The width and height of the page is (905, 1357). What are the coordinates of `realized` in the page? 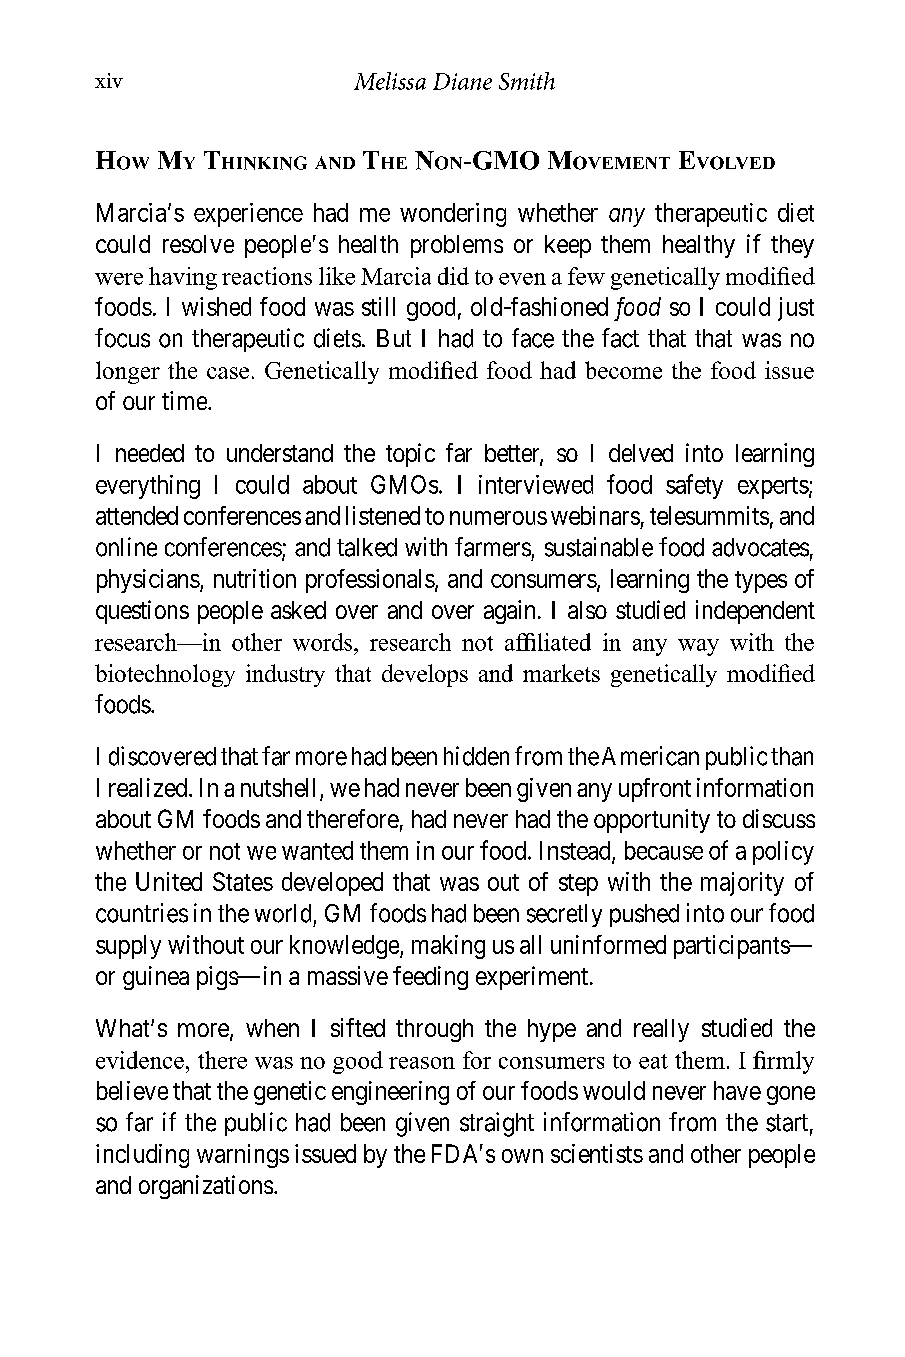 It's located at (149, 787).
